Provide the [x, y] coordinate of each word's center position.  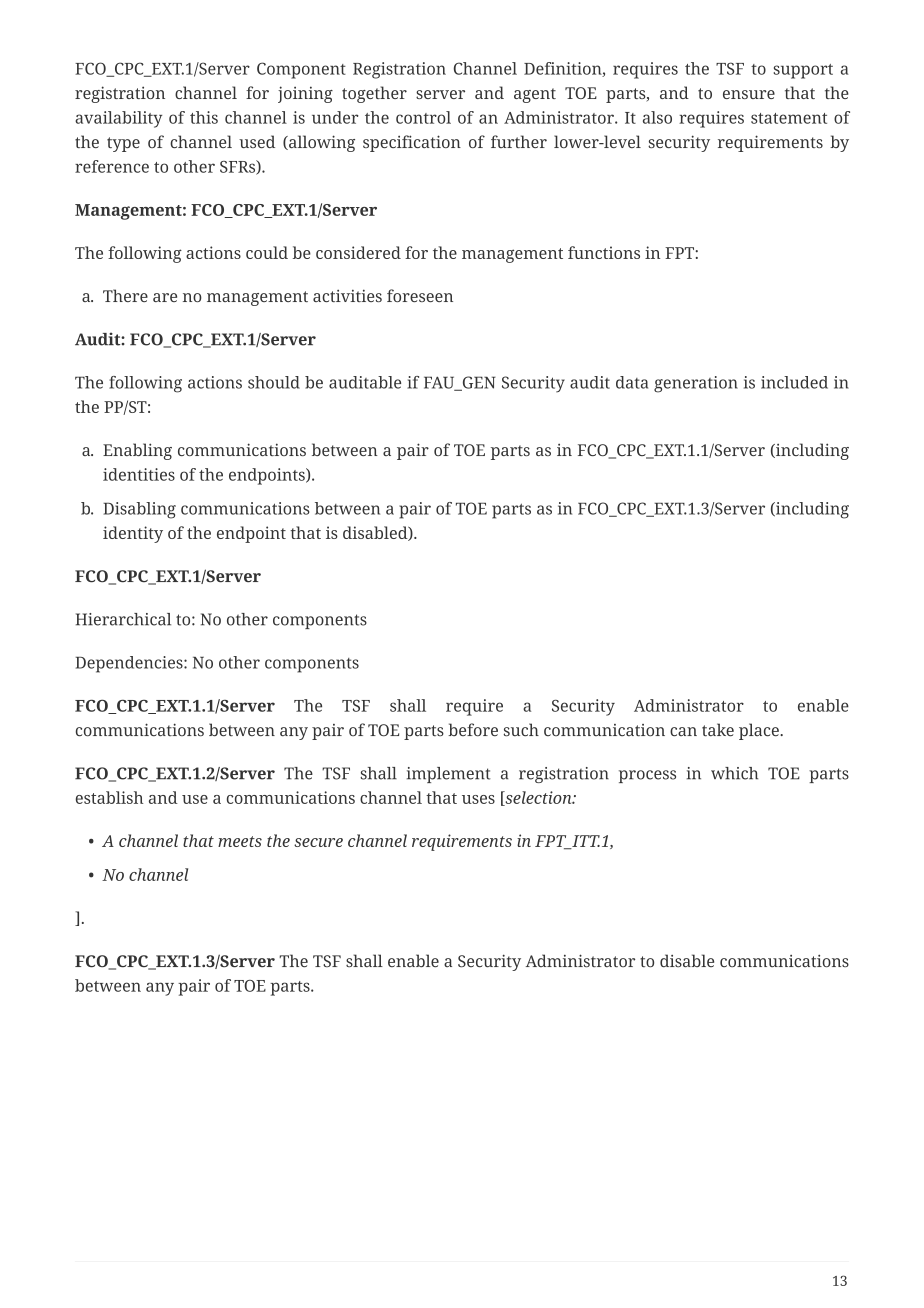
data [632, 382]
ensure [749, 94]
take [718, 730]
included [794, 382]
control [423, 117]
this [204, 117]
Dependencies [130, 664]
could [267, 252]
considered [358, 252]
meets [240, 841]
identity [133, 534]
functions [604, 252]
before [473, 730]
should [274, 382]
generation [696, 384]
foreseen [420, 295]
